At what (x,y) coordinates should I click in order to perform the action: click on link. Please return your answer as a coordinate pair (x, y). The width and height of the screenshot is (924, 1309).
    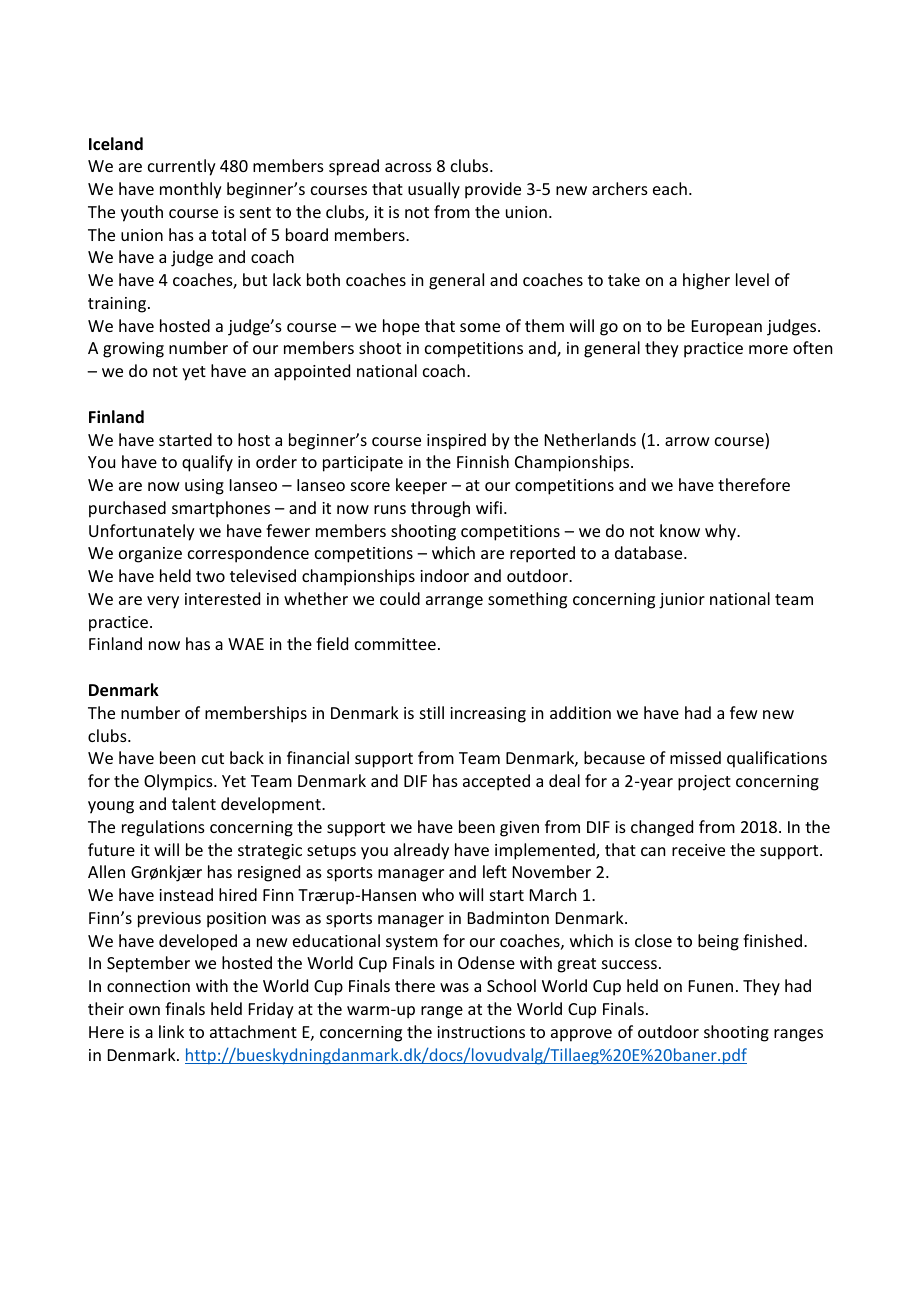
    Looking at the image, I should click on (171, 1031).
